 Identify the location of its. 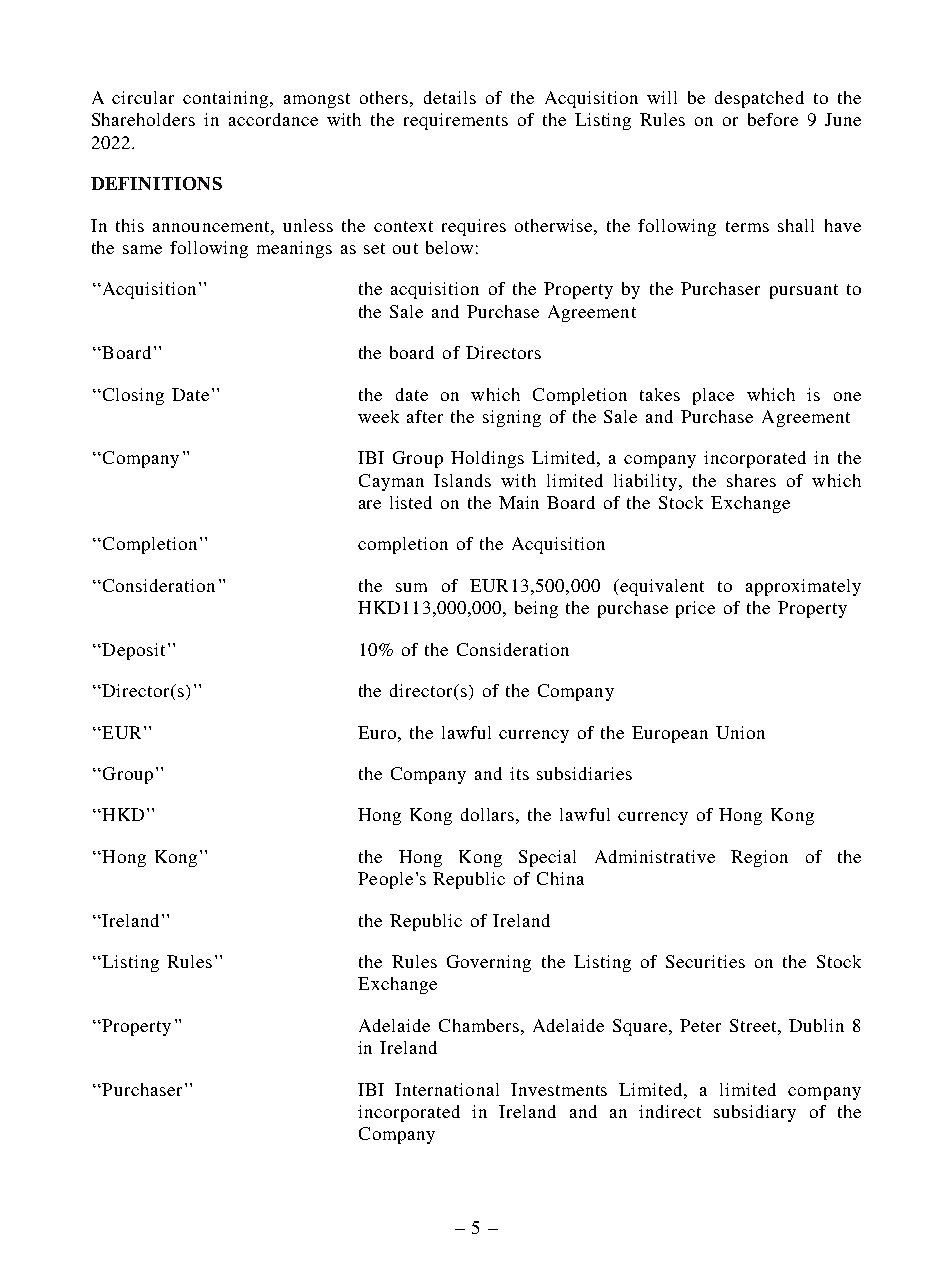
(519, 773).
